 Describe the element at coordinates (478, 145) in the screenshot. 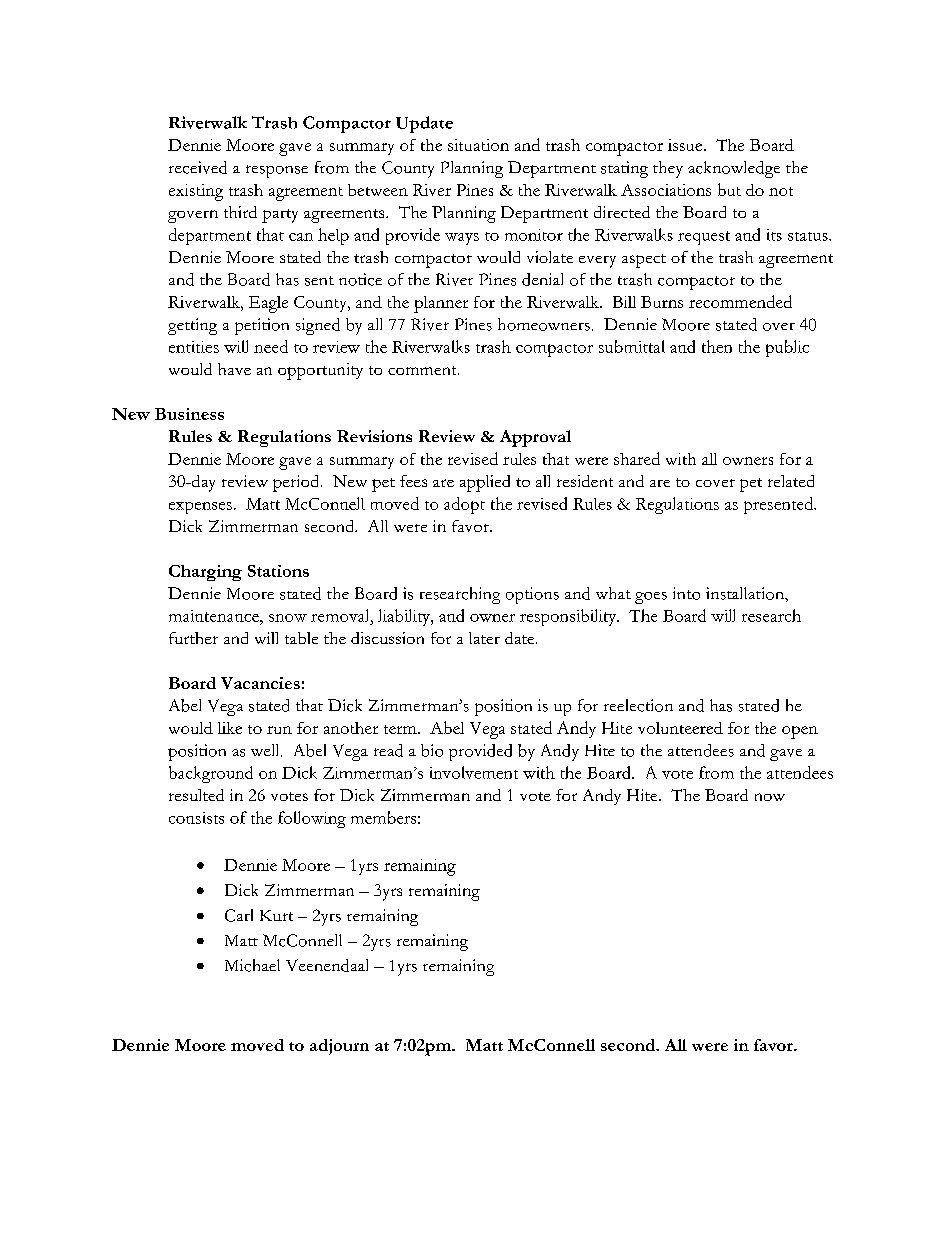

I see `situation` at that location.
